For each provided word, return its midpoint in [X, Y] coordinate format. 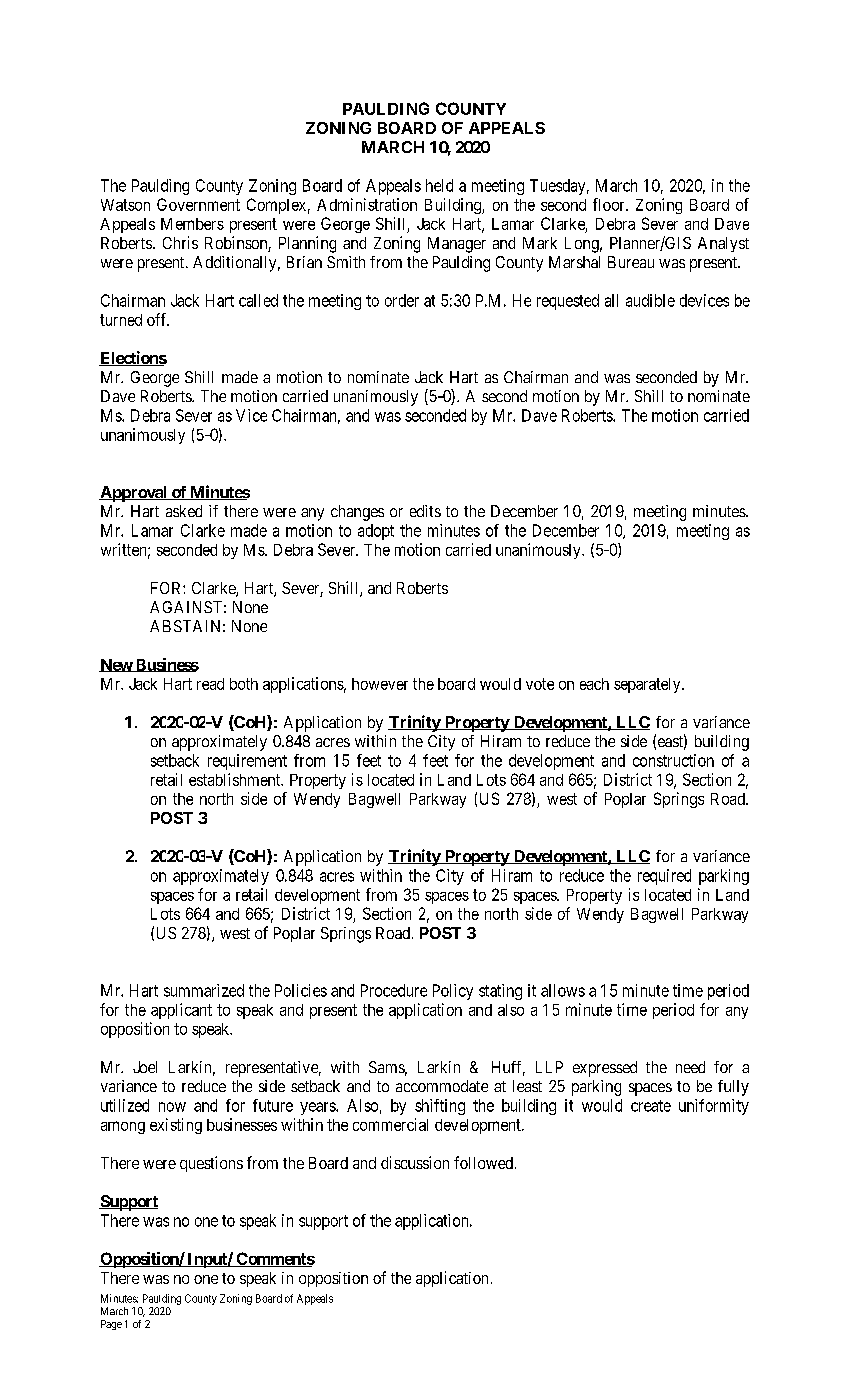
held [439, 185]
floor [610, 204]
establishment [236, 779]
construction [673, 760]
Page [111, 1325]
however [380, 684]
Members [192, 224]
